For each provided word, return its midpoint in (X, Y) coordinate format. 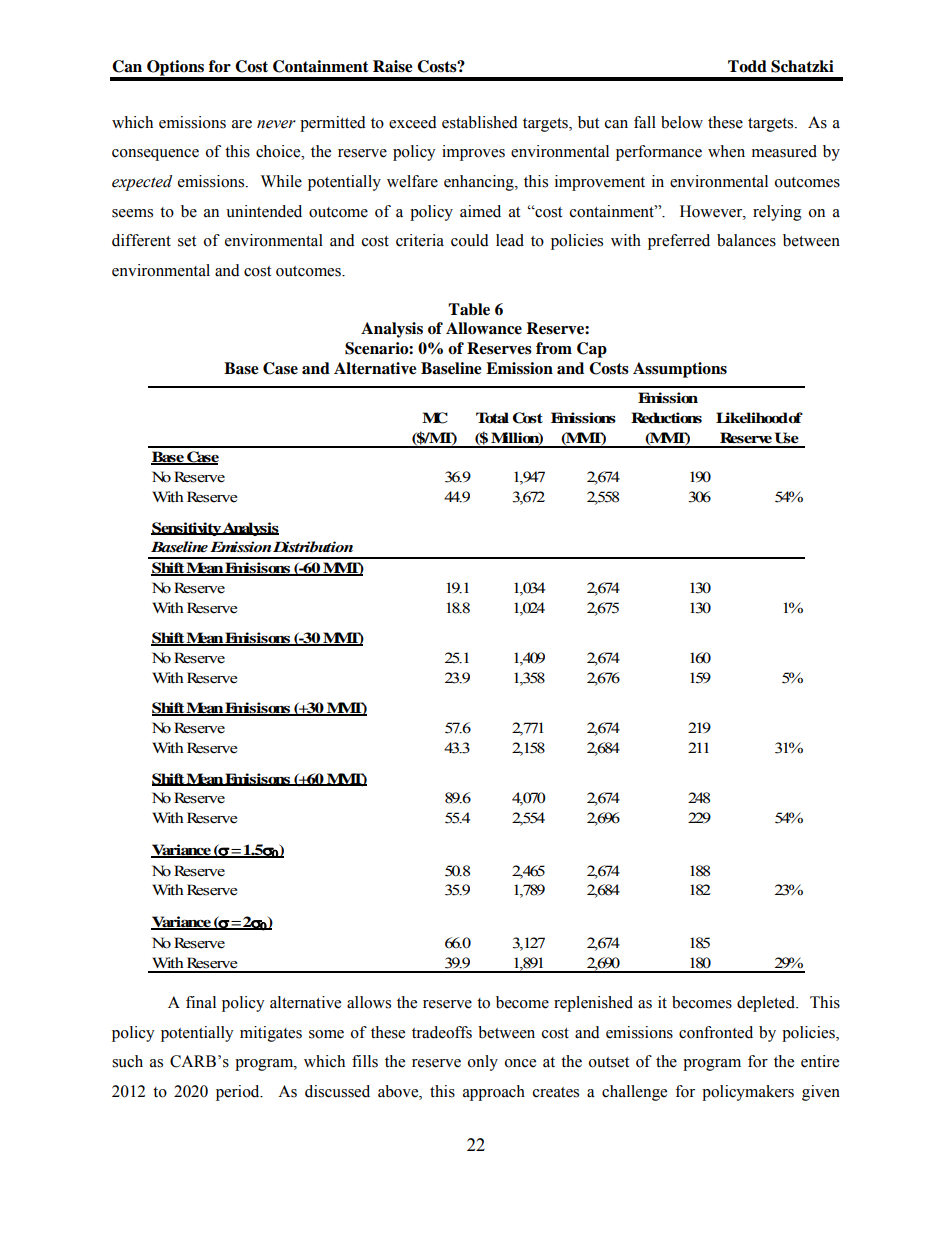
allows (369, 1002)
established (480, 122)
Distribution (313, 546)
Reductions (666, 418)
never (276, 124)
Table (469, 309)
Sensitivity (187, 529)
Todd (747, 66)
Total (492, 418)
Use (787, 438)
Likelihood (752, 418)
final (201, 1002)
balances (746, 240)
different (141, 240)
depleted (767, 1004)
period (239, 1093)
